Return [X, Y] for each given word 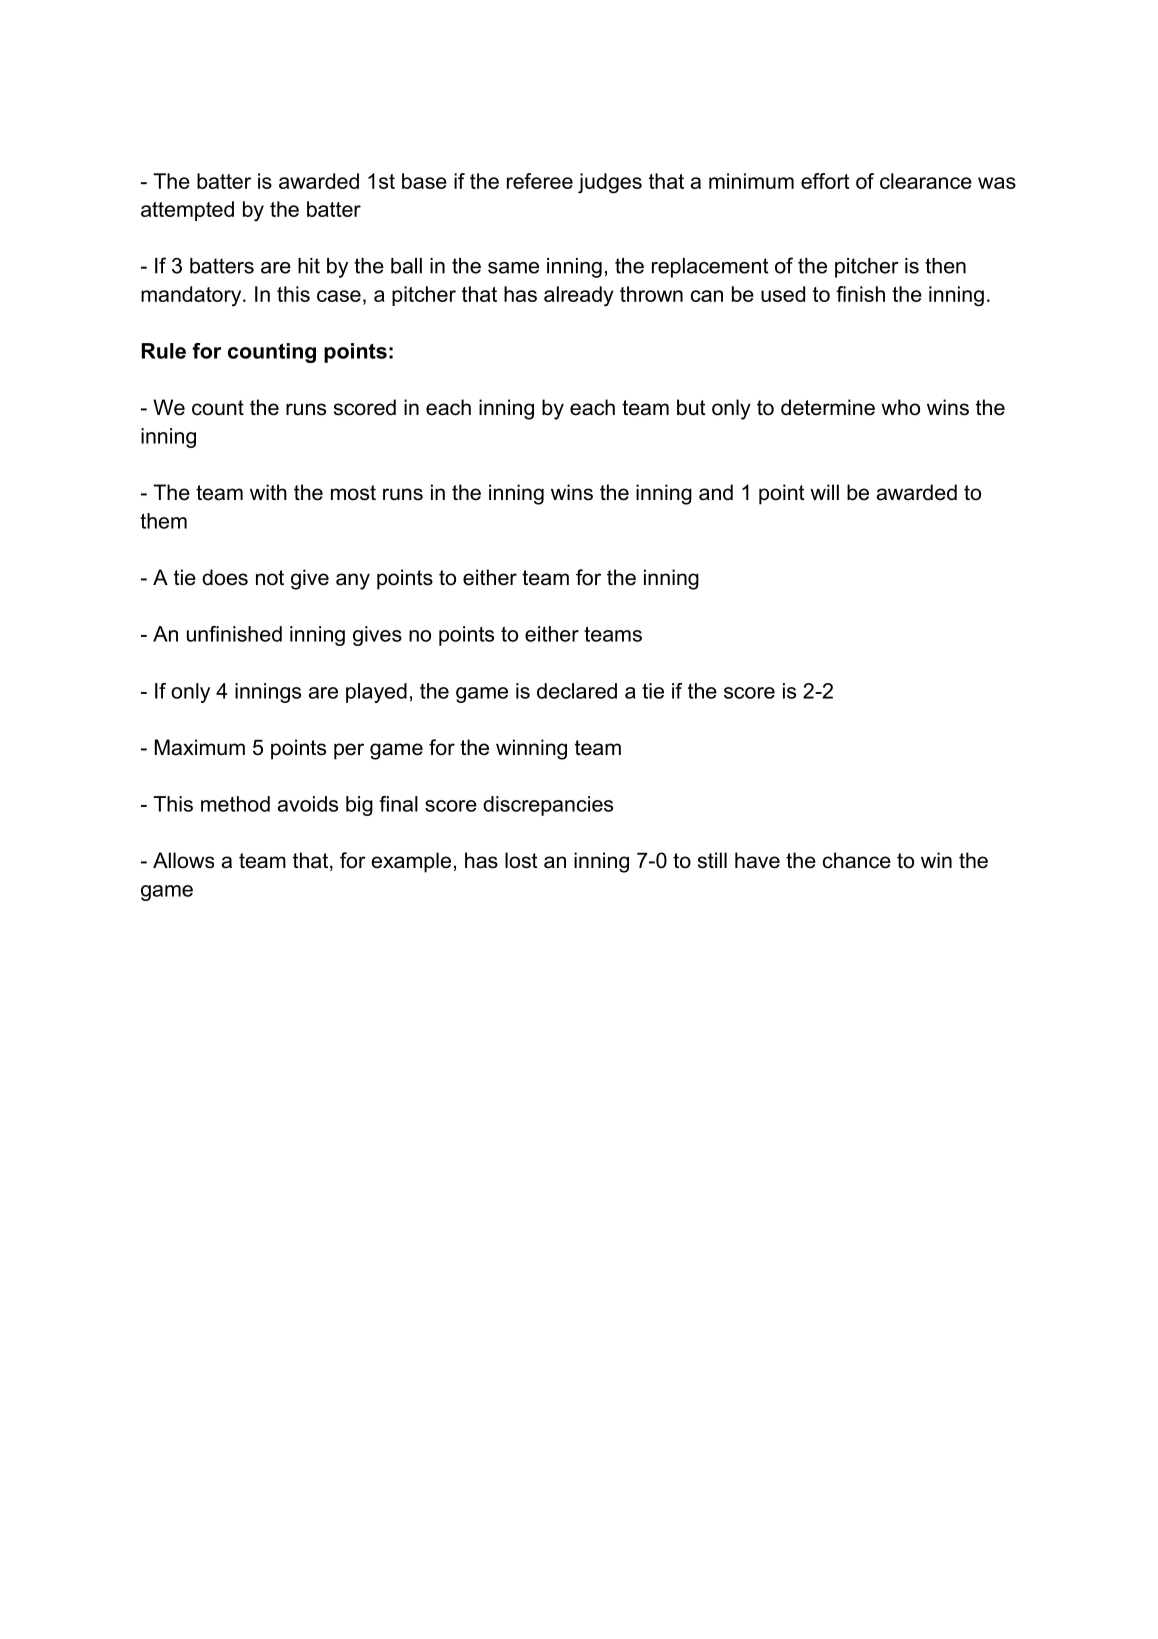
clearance [926, 181]
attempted [187, 211]
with [268, 492]
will [824, 492]
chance [857, 860]
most [353, 493]
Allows [183, 860]
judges [610, 183]
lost [521, 860]
